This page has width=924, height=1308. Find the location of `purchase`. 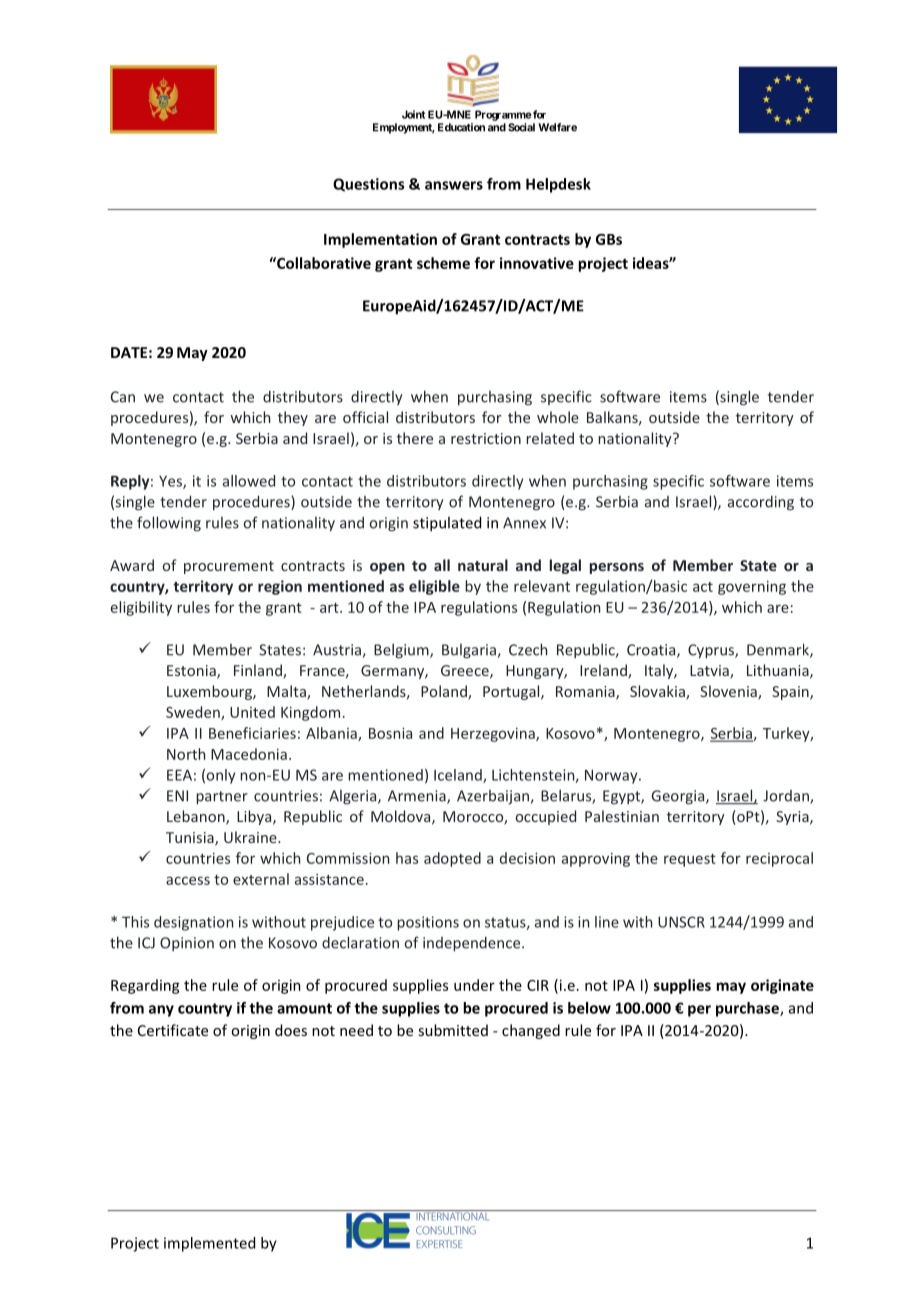

purchase is located at coordinates (748, 1009).
